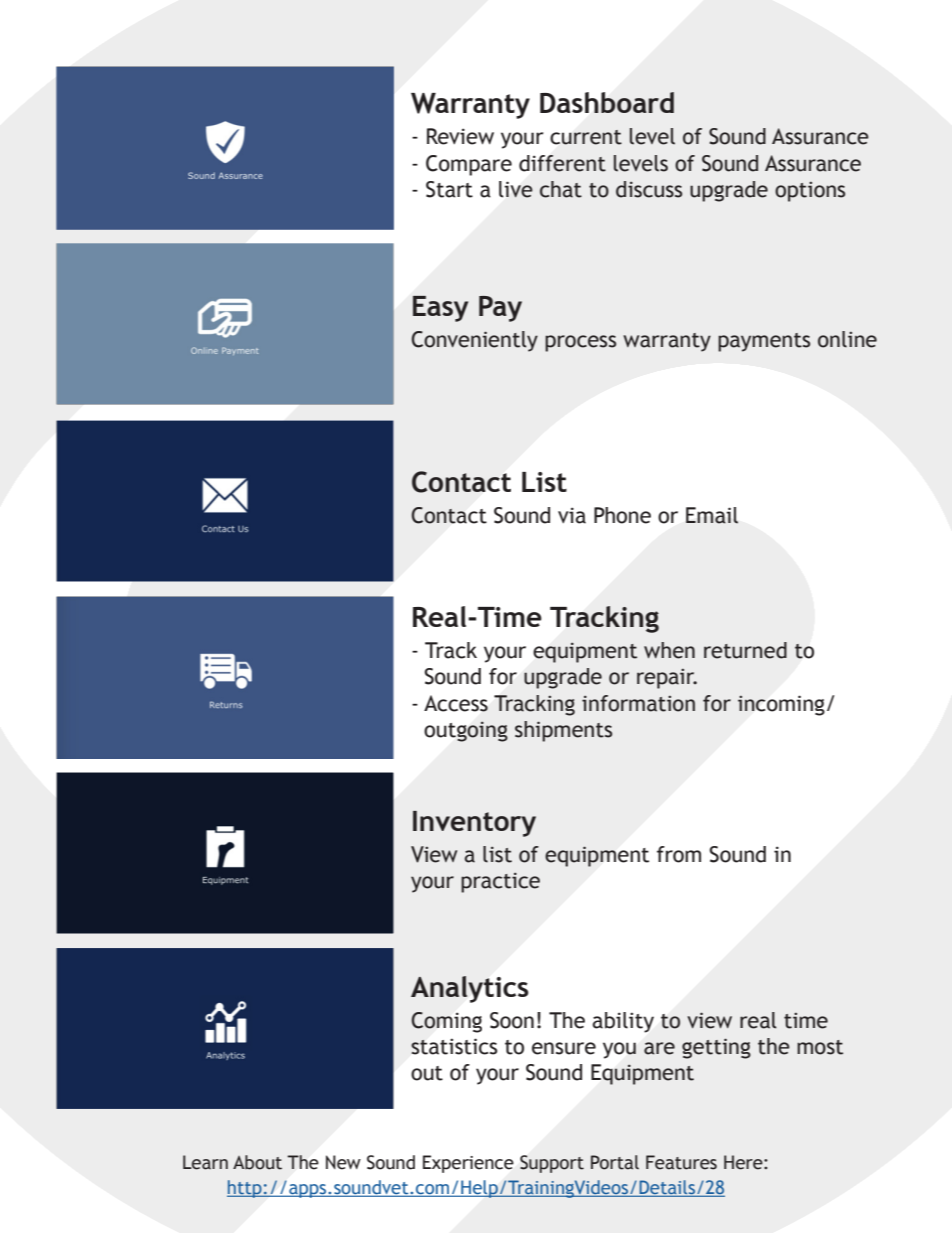 The width and height of the image is (952, 1233). I want to click on Support, so click(552, 1164).
